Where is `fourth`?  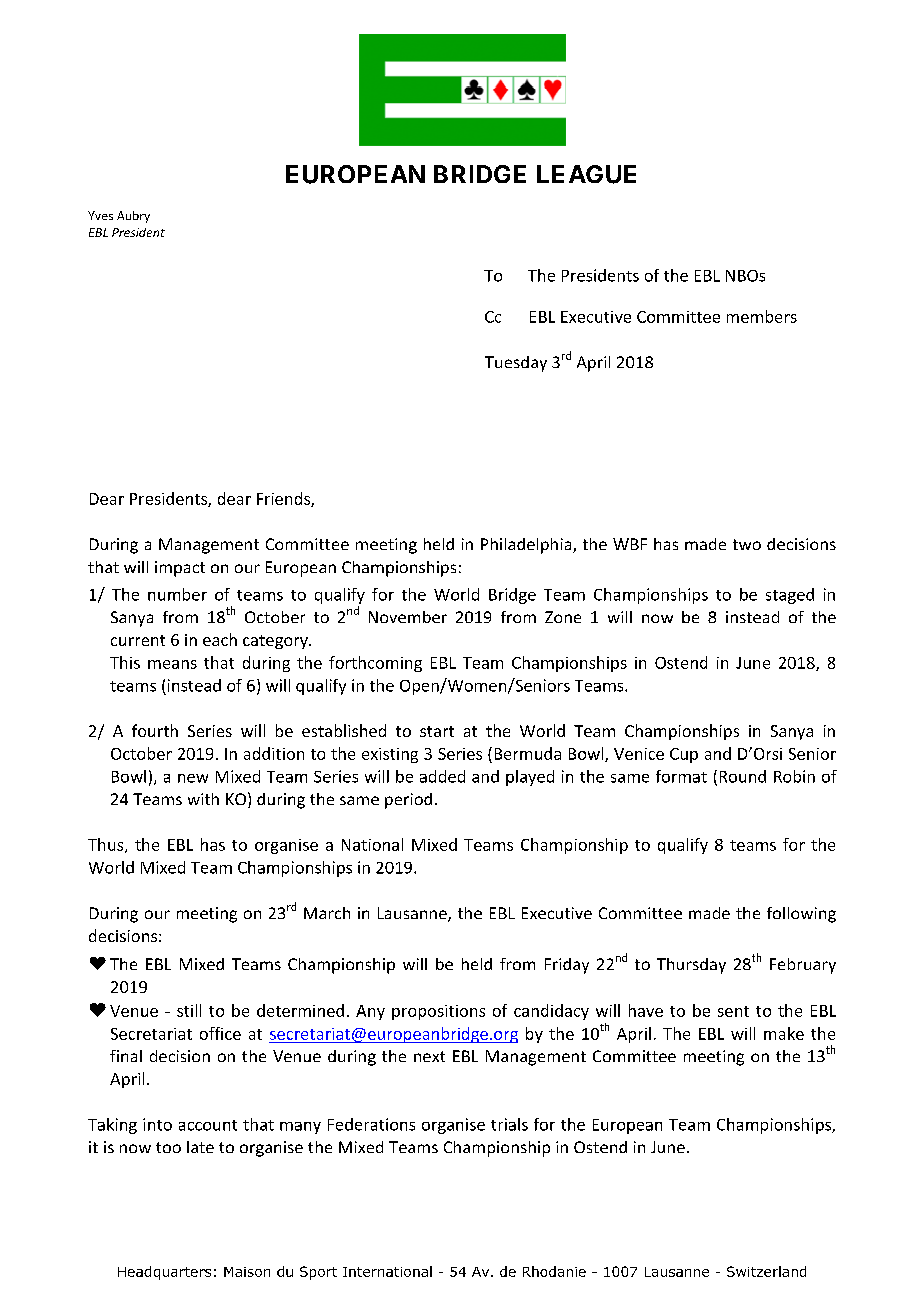 fourth is located at coordinates (155, 730).
